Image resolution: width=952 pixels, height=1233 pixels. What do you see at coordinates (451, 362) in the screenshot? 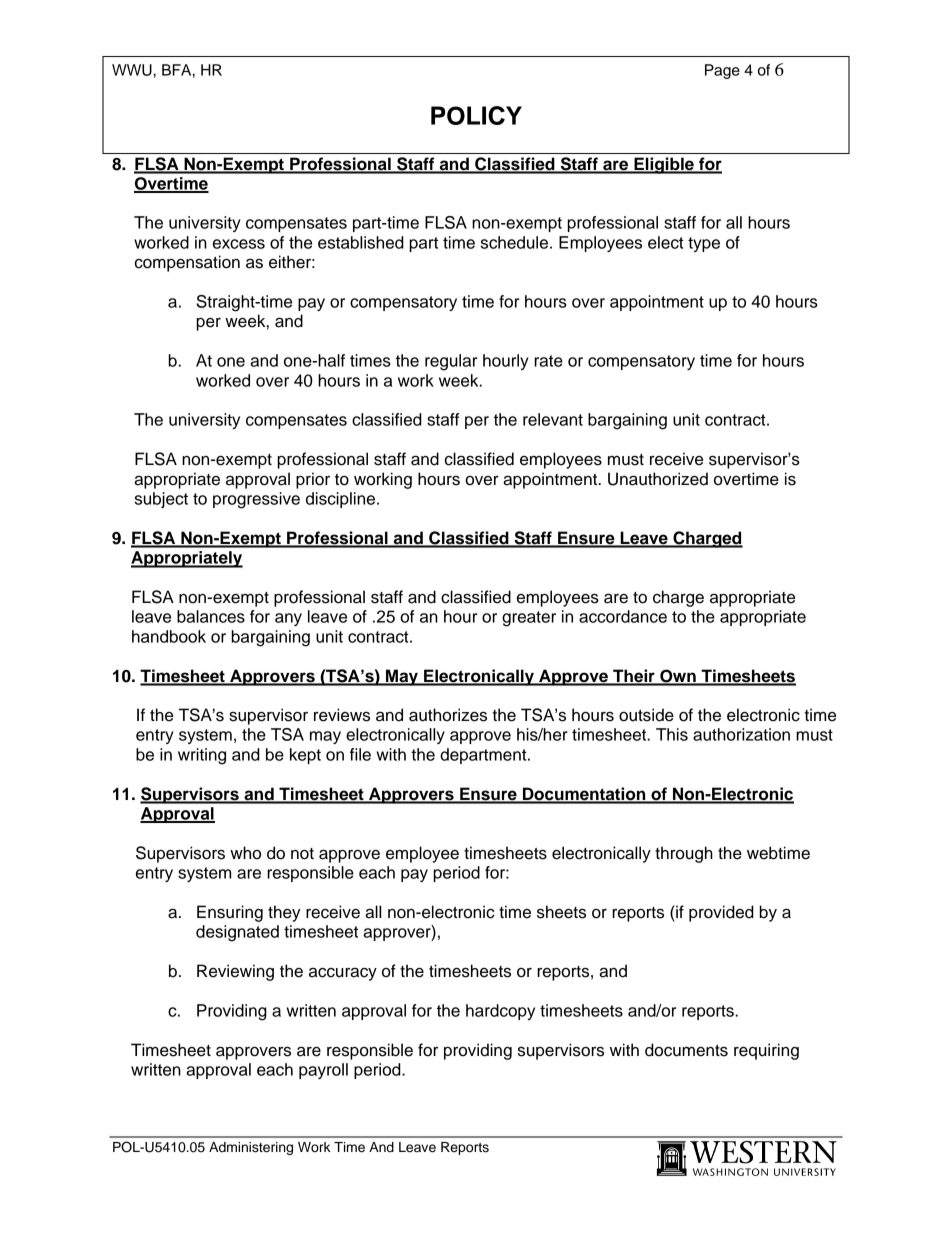
I see `regular` at bounding box center [451, 362].
